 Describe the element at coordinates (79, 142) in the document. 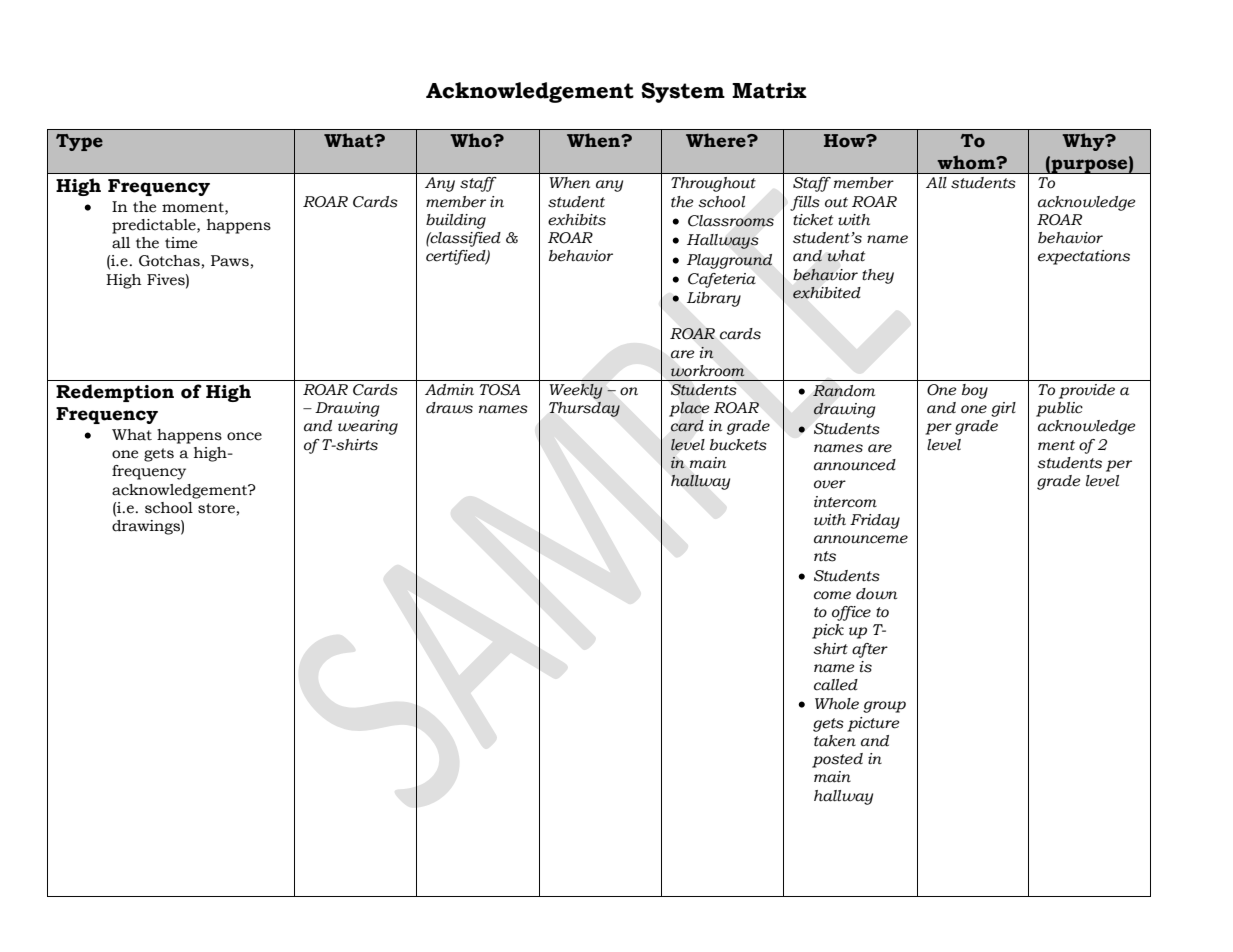

I see `Type` at that location.
